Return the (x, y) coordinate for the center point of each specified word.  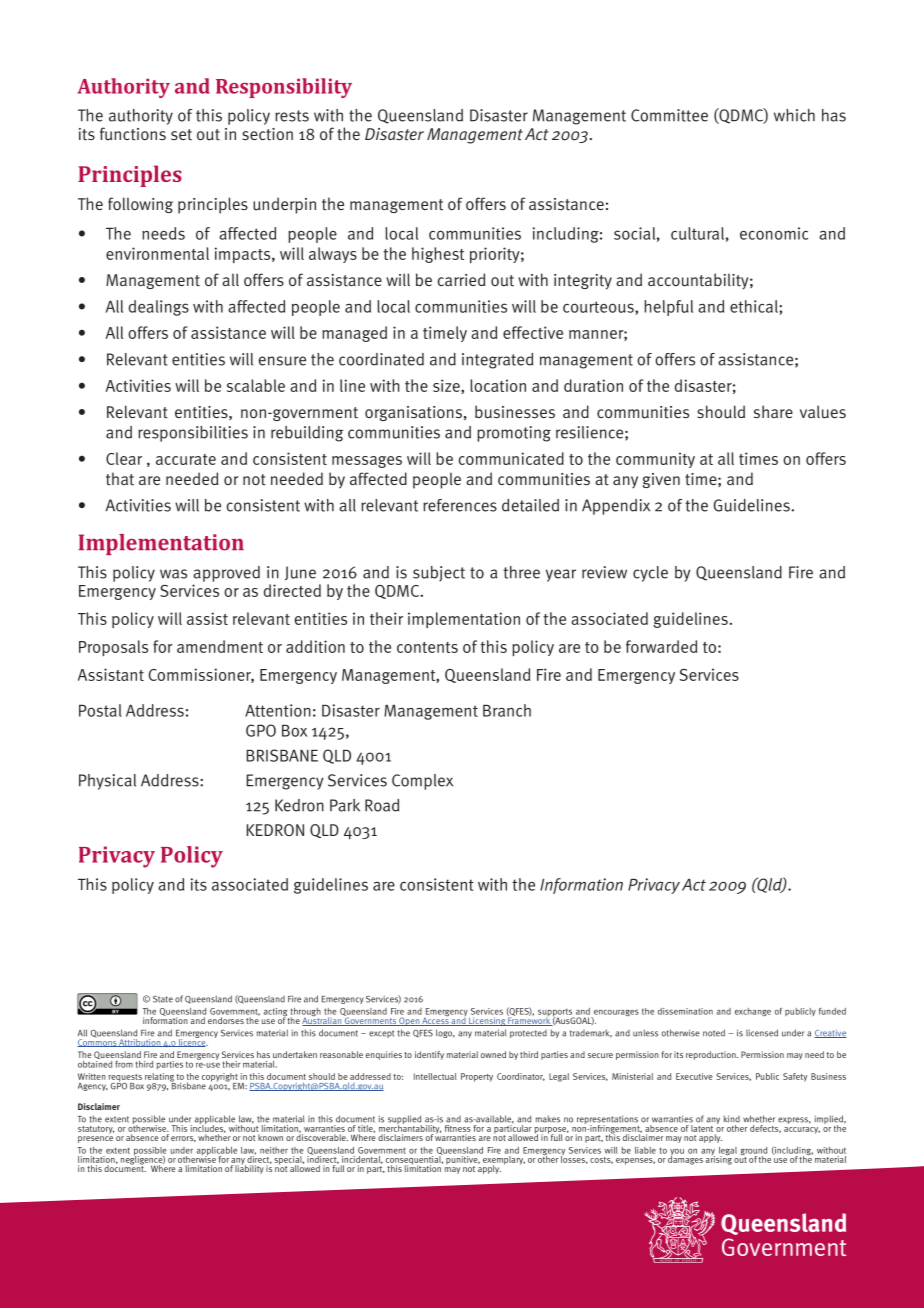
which (794, 115)
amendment (220, 646)
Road (382, 805)
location (498, 385)
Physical (107, 782)
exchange (753, 1012)
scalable (256, 385)
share (773, 411)
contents (427, 647)
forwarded (661, 646)
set (181, 135)
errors (183, 1139)
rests (292, 116)
